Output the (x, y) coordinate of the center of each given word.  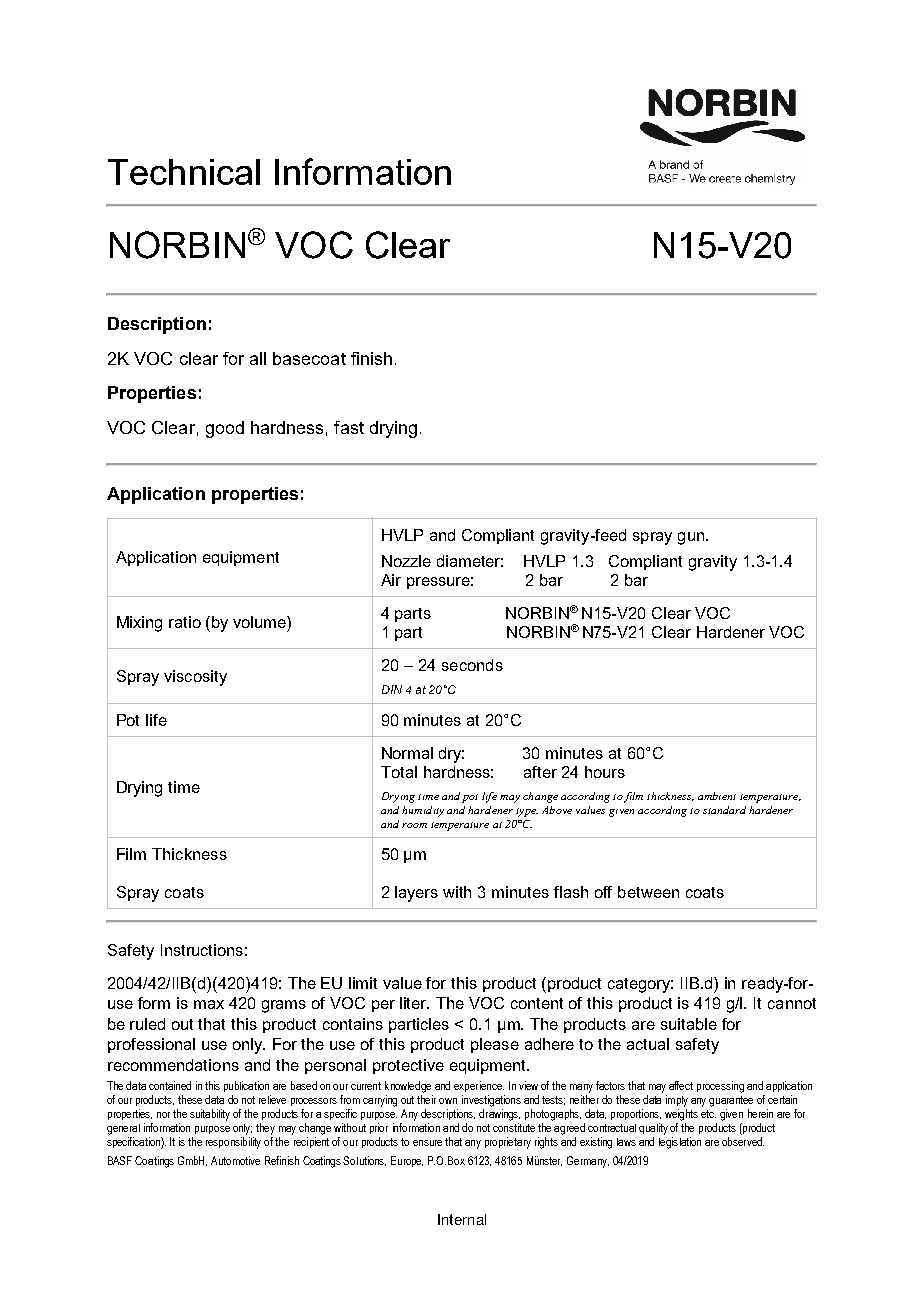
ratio (185, 622)
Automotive (235, 1160)
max (209, 1004)
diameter (470, 561)
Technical (184, 172)
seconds (472, 665)
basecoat (309, 358)
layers (416, 894)
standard (724, 810)
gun (691, 538)
